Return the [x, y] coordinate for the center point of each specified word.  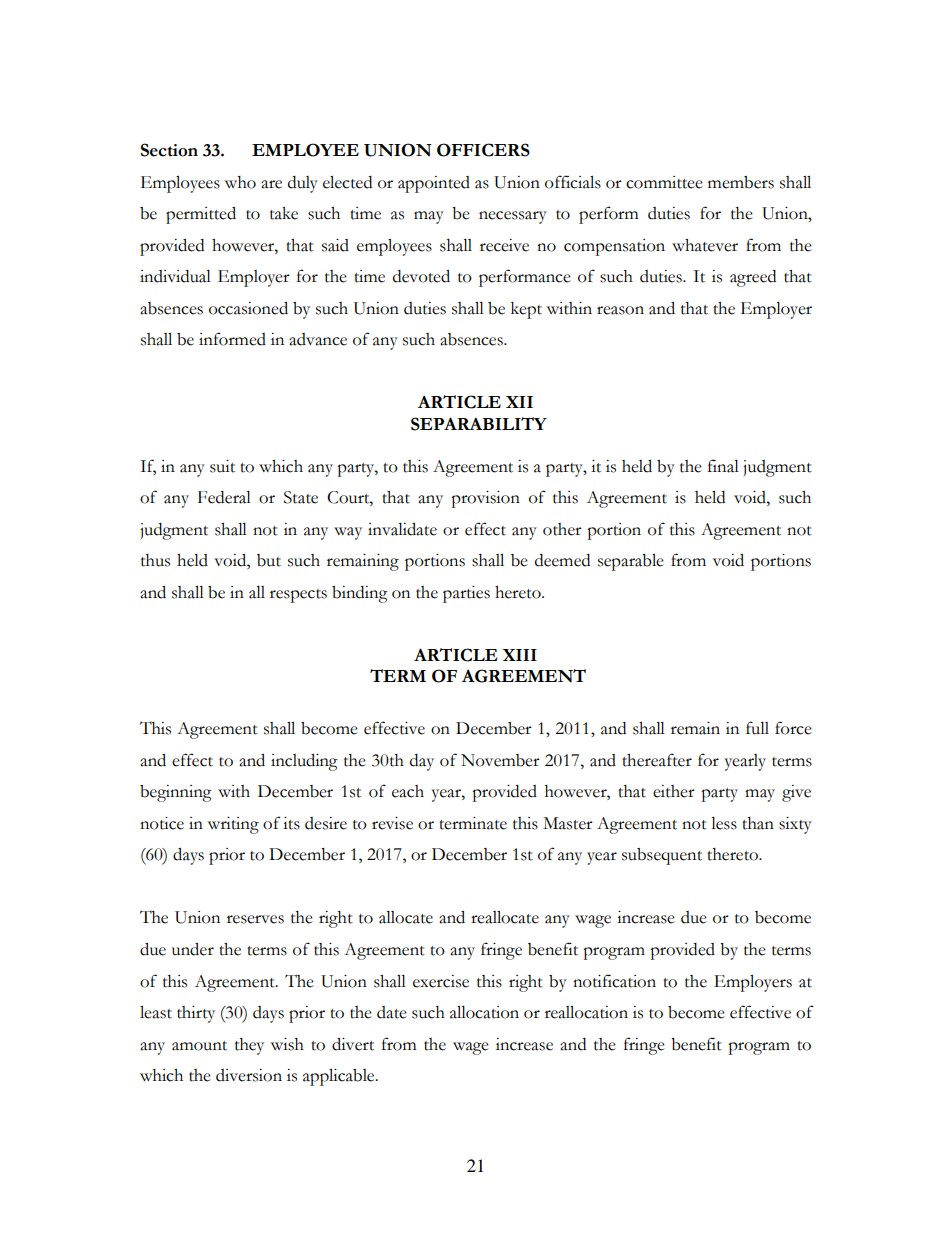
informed [232, 339]
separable [631, 562]
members [741, 182]
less [724, 823]
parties [466, 594]
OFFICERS [483, 150]
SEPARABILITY [479, 424]
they [249, 1046]
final [723, 466]
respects [298, 596]
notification [614, 981]
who [240, 182]
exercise [441, 981]
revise [392, 823]
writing [233, 825]
